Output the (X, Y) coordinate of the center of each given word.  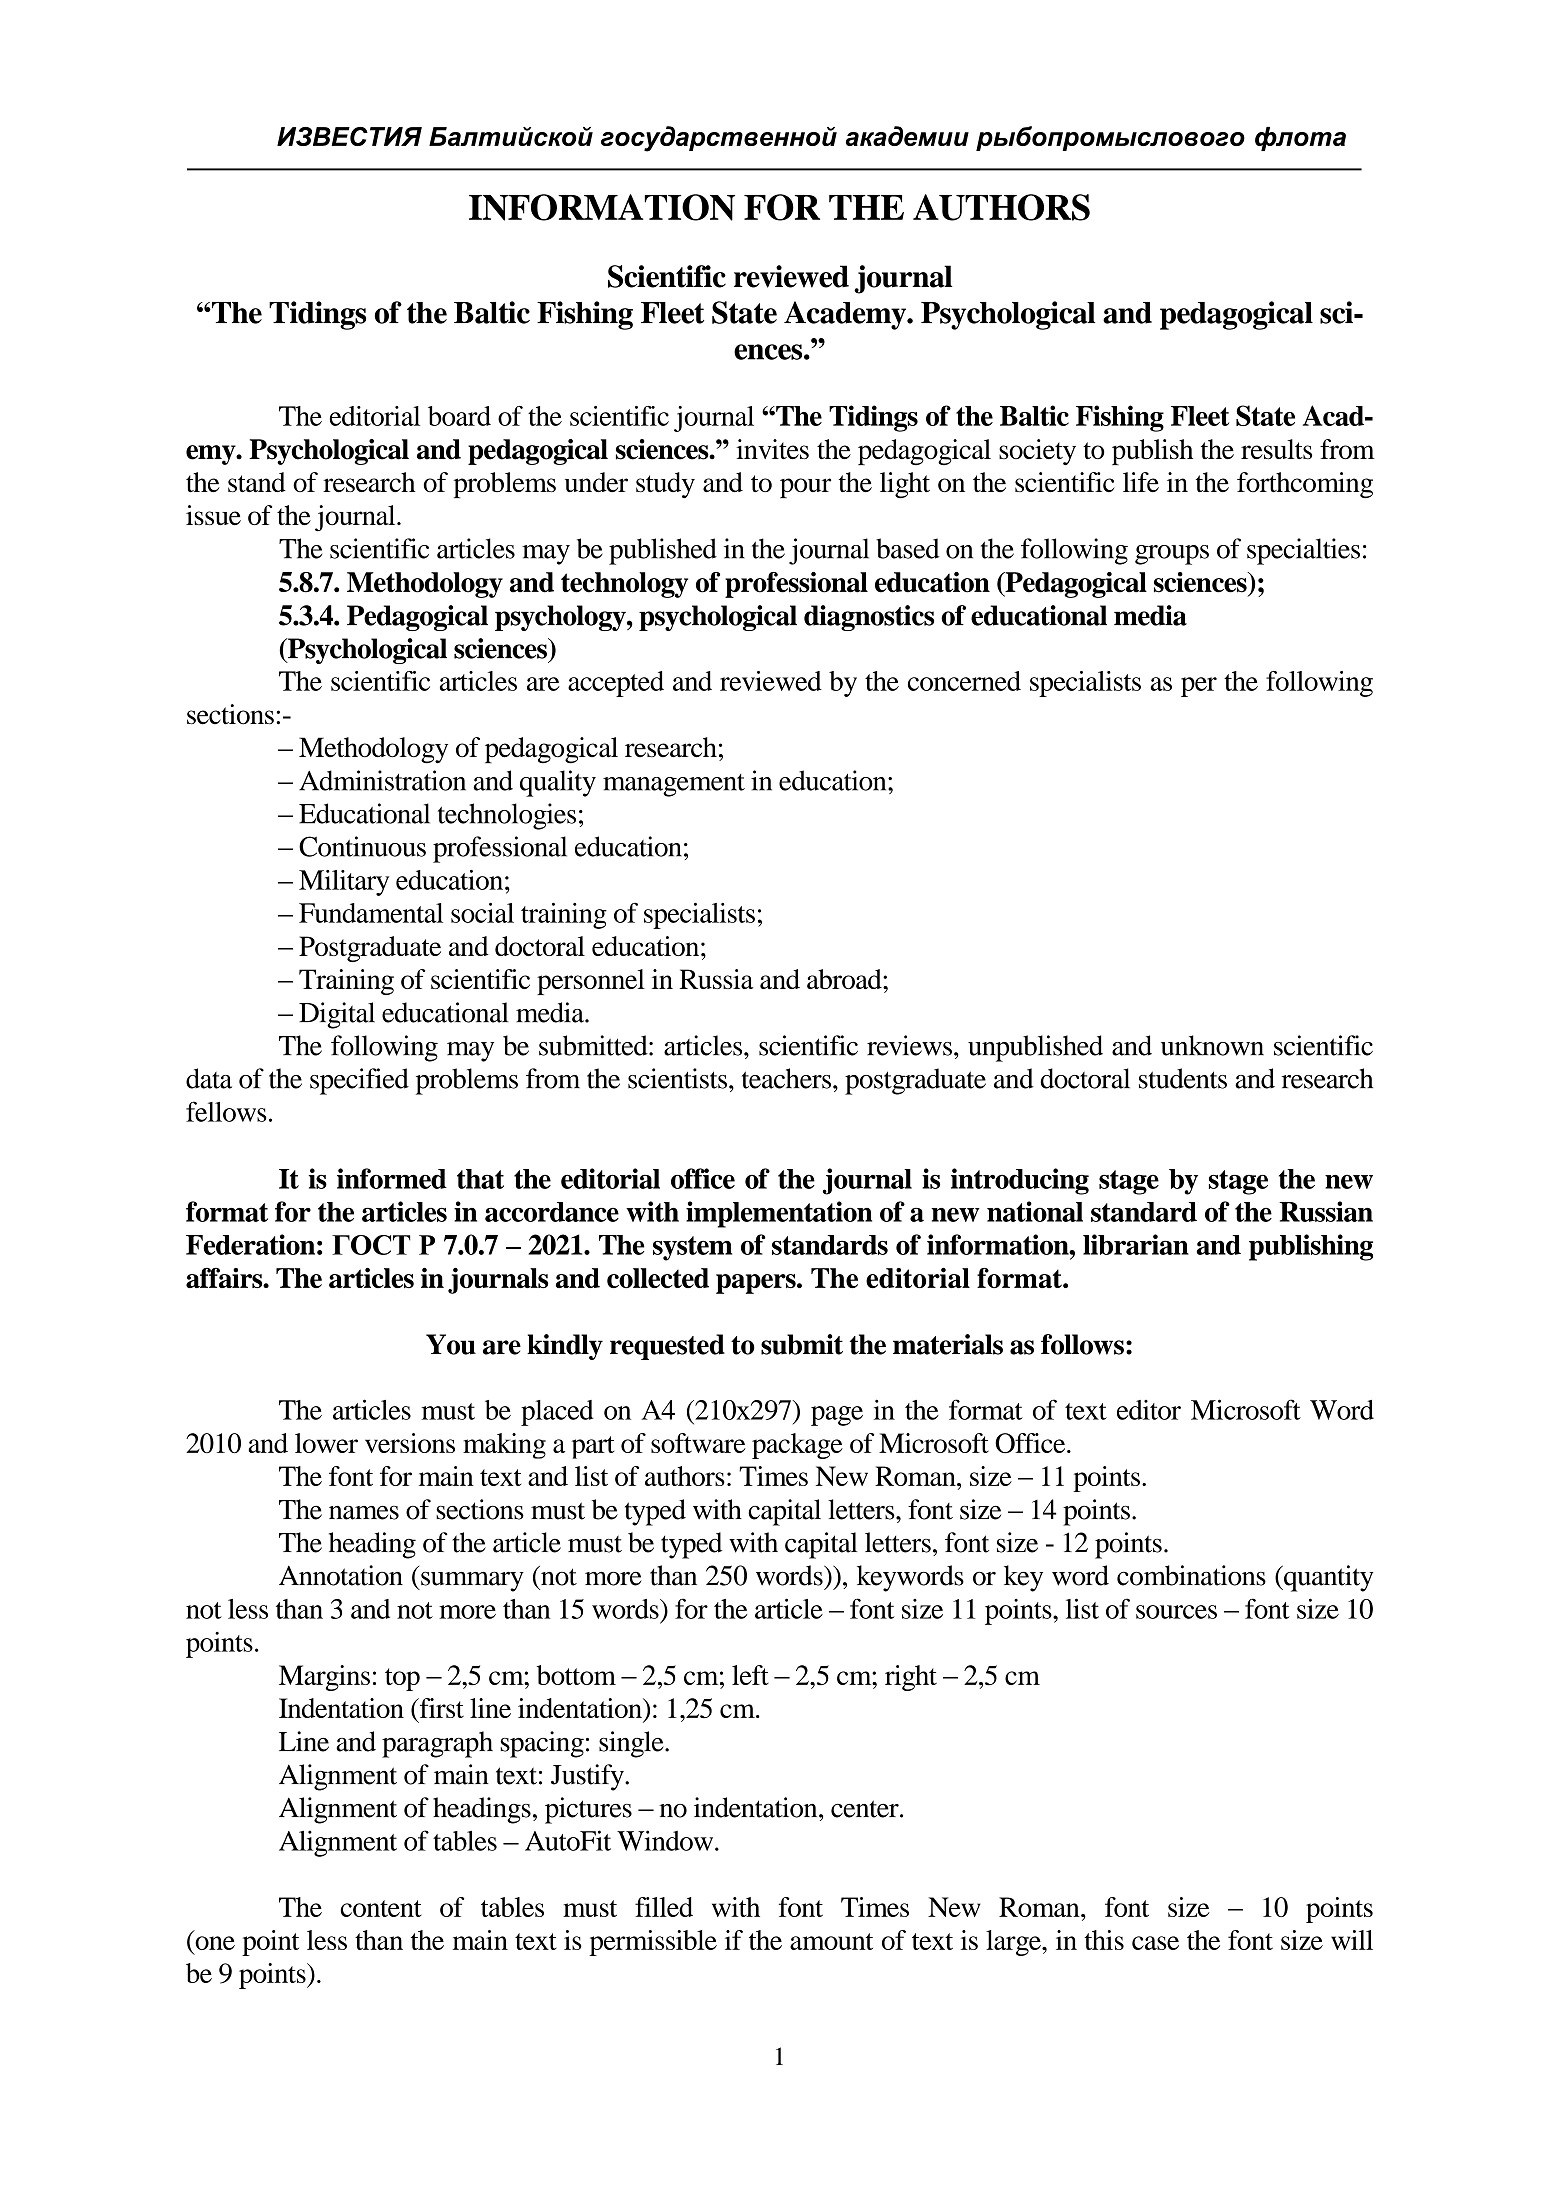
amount (831, 1941)
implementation (779, 1214)
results (1276, 449)
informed (392, 1178)
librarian (1136, 1244)
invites (772, 449)
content (381, 1908)
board (459, 416)
